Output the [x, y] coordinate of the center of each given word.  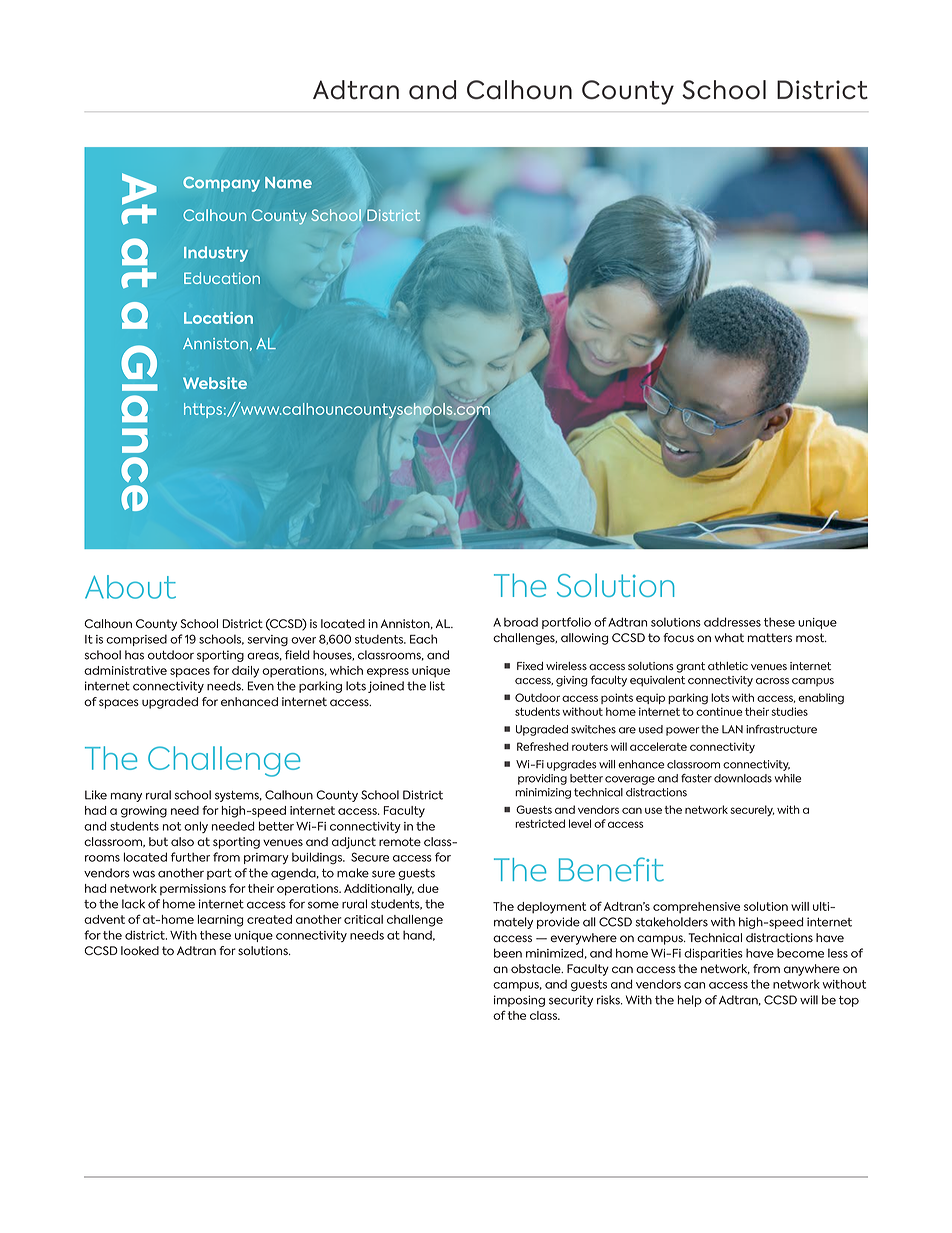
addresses [732, 622]
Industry [216, 254]
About [130, 587]
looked [140, 950]
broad [521, 622]
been [508, 953]
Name [288, 183]
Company [221, 184]
